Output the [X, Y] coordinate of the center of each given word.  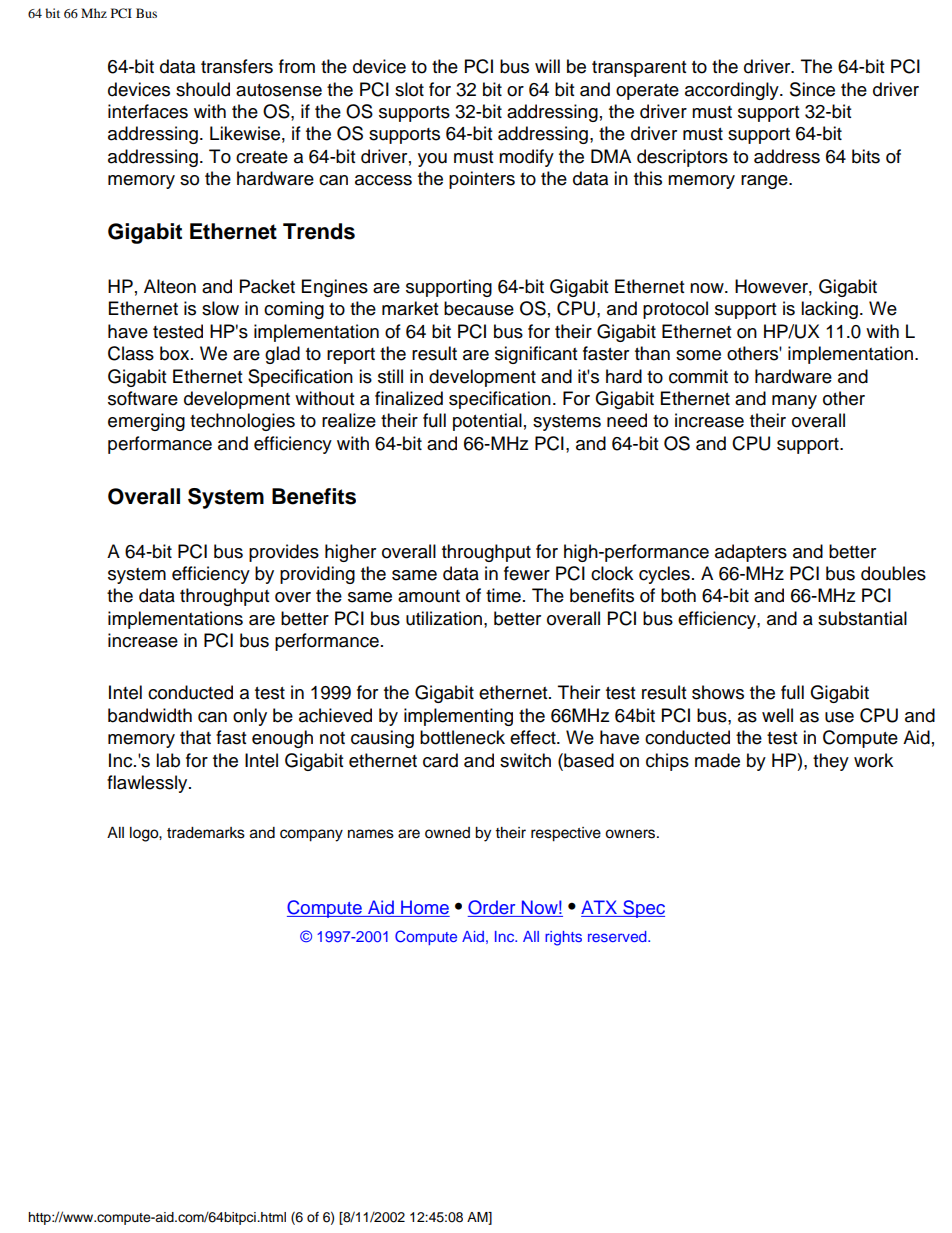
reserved [618, 936]
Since [812, 89]
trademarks [206, 833]
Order [491, 907]
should [203, 89]
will [547, 66]
